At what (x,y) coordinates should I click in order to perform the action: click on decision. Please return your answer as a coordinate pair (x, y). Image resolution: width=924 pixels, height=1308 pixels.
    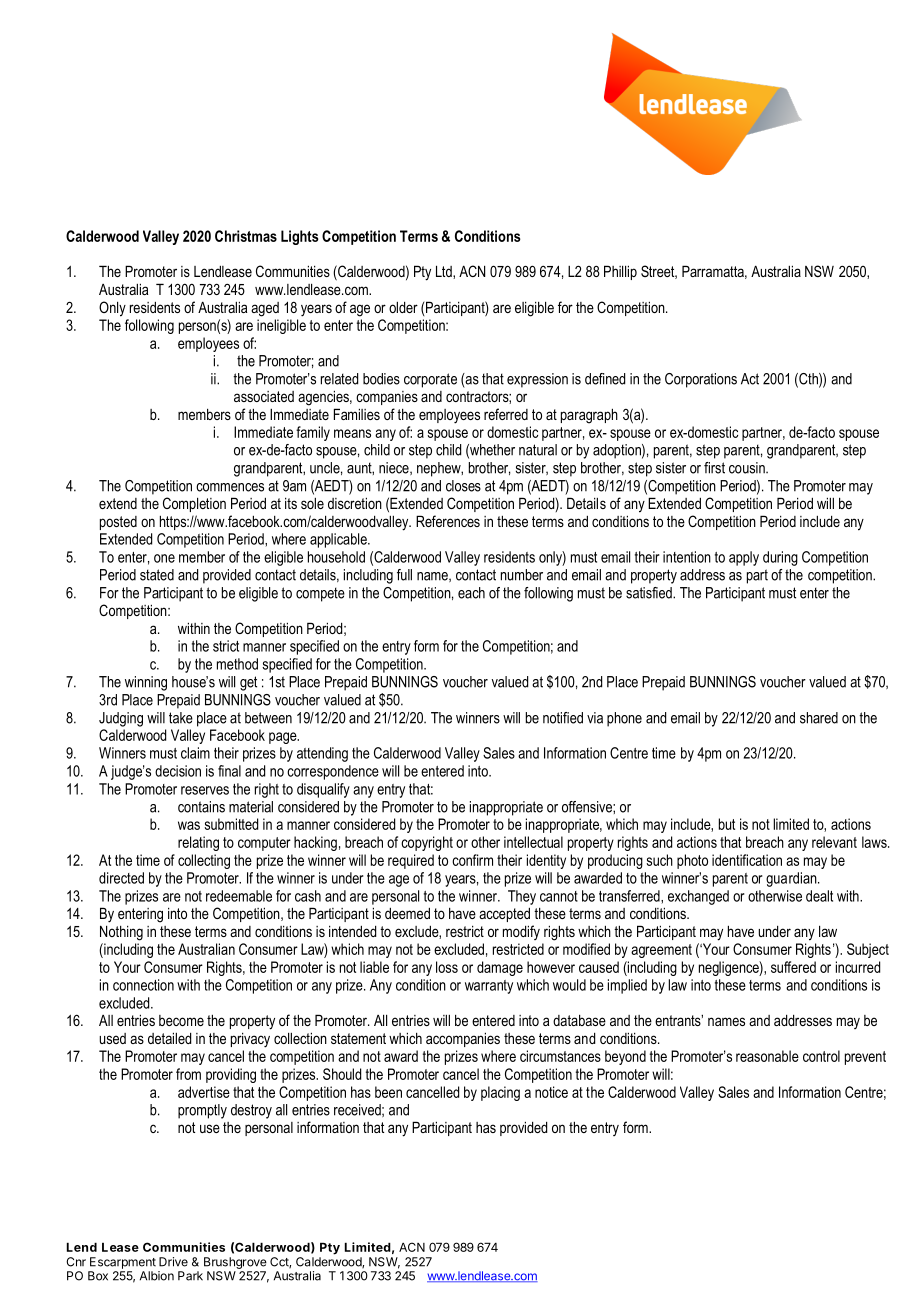
    Looking at the image, I should click on (178, 771).
